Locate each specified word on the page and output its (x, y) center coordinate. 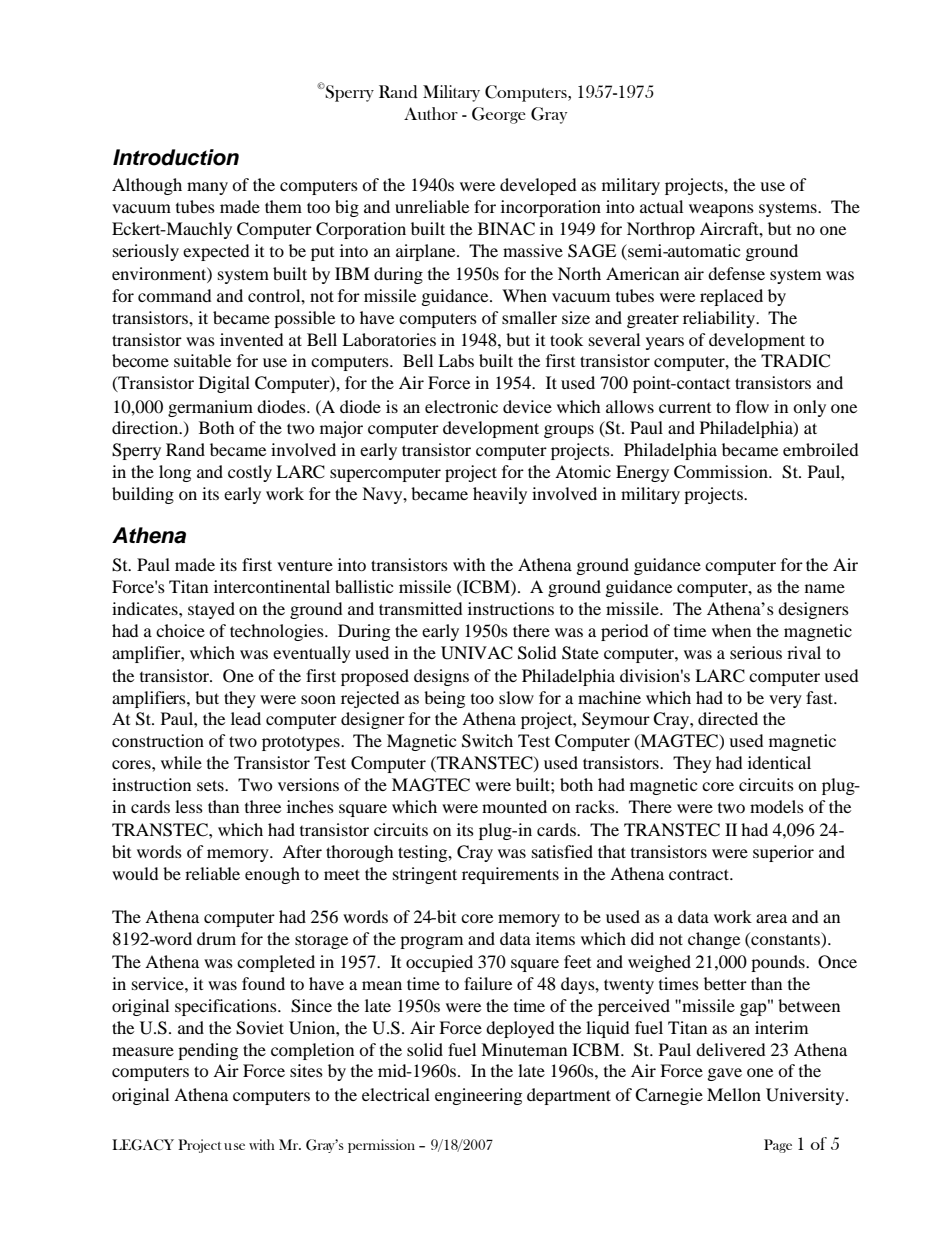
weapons (721, 210)
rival (804, 652)
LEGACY (143, 1145)
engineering (478, 1096)
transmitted (421, 608)
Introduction (176, 157)
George (499, 115)
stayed (211, 610)
